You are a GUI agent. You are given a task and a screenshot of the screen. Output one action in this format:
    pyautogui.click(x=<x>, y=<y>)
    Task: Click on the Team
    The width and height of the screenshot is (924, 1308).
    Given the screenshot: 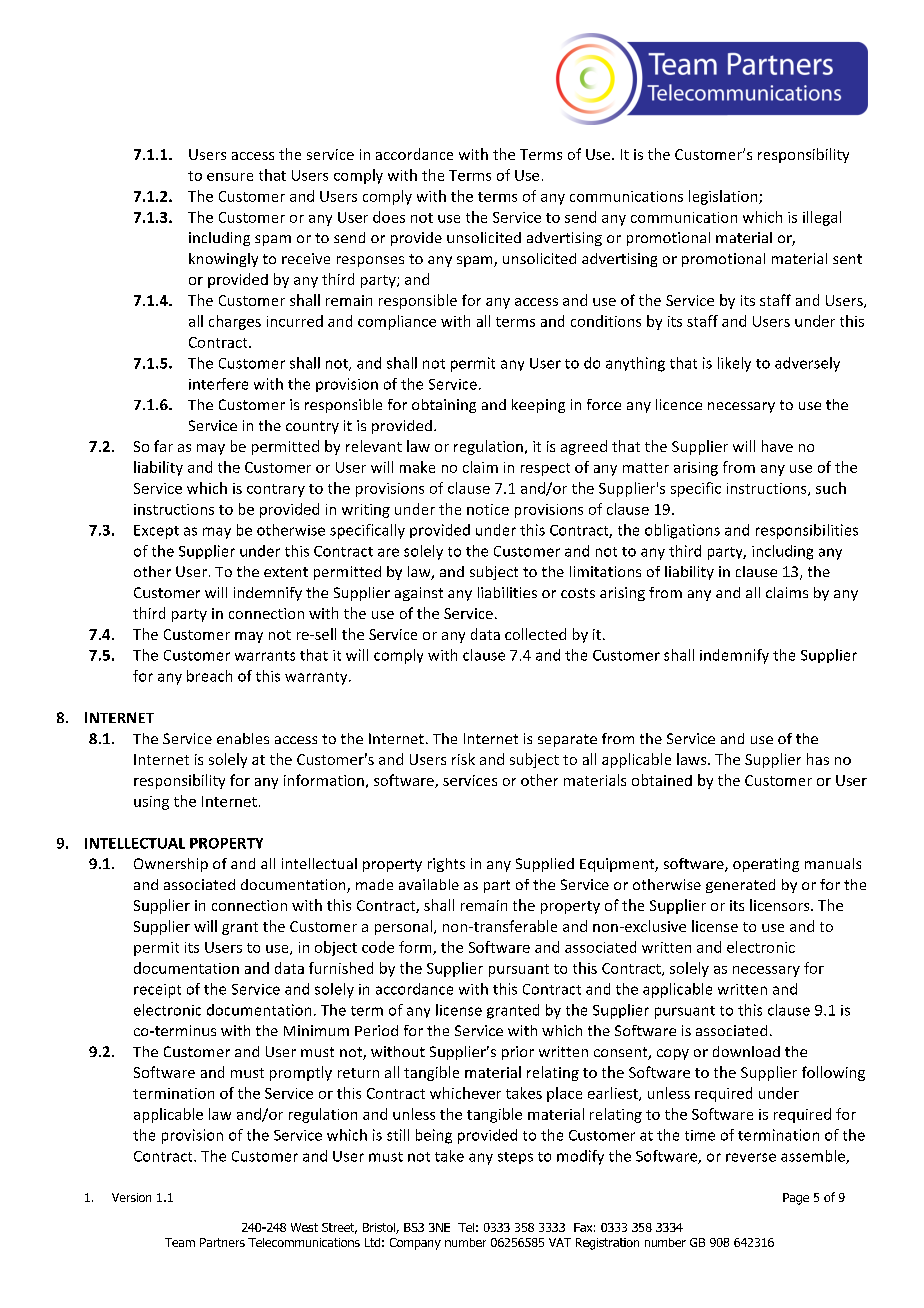 What is the action you would take?
    pyautogui.click(x=180, y=1242)
